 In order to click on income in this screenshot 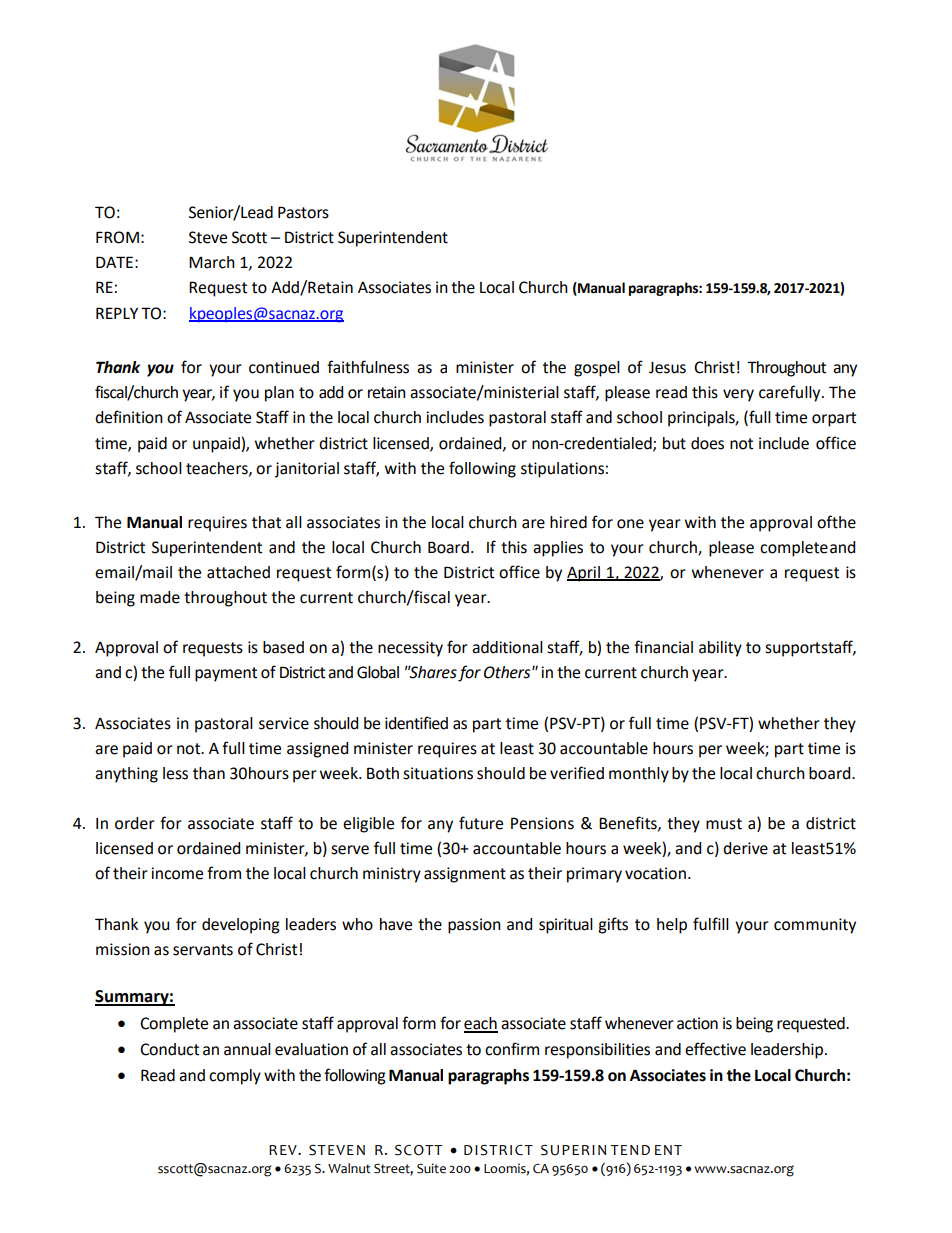, I will do `click(177, 873)`.
